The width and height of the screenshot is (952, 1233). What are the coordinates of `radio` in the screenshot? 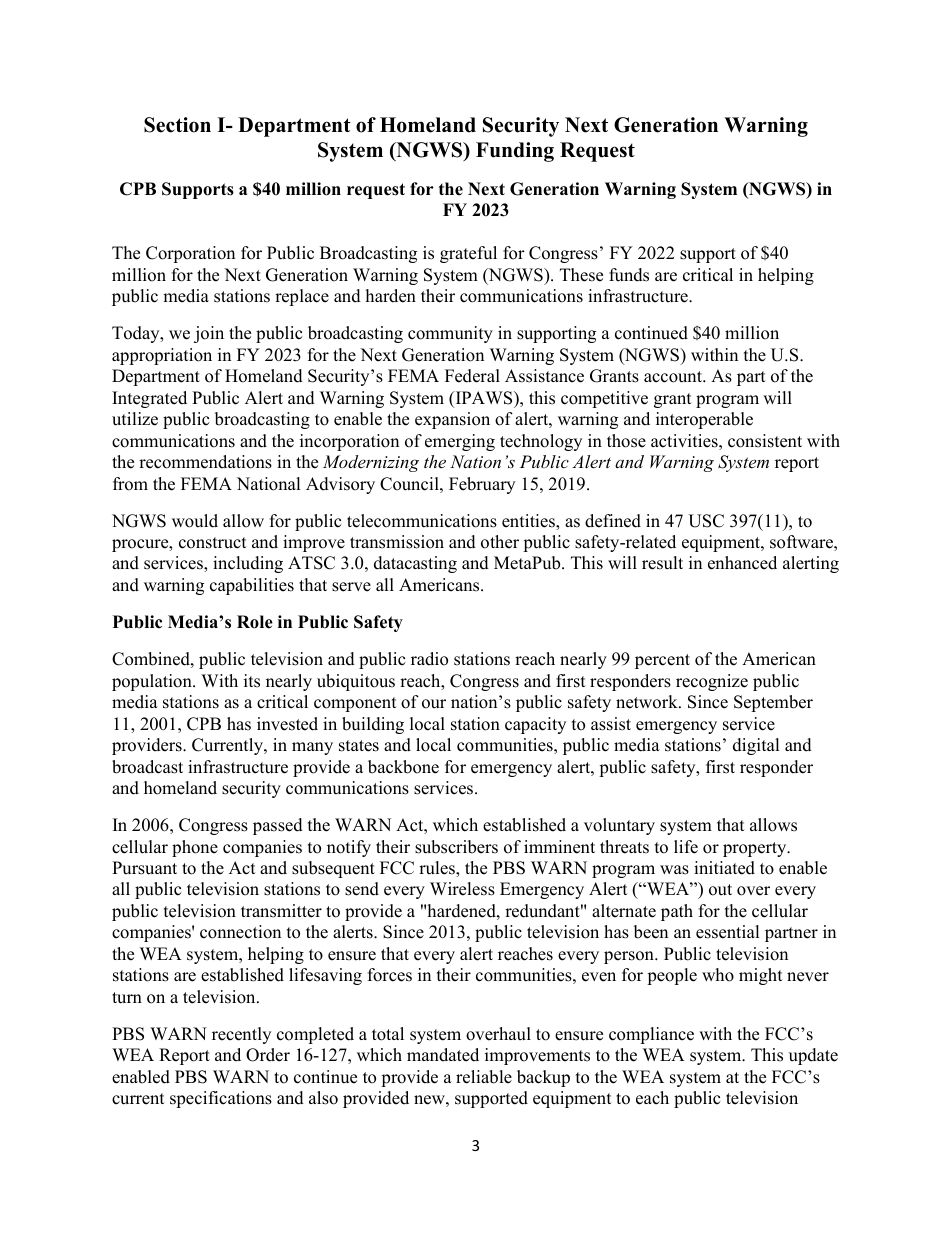 It's located at (429, 659).
